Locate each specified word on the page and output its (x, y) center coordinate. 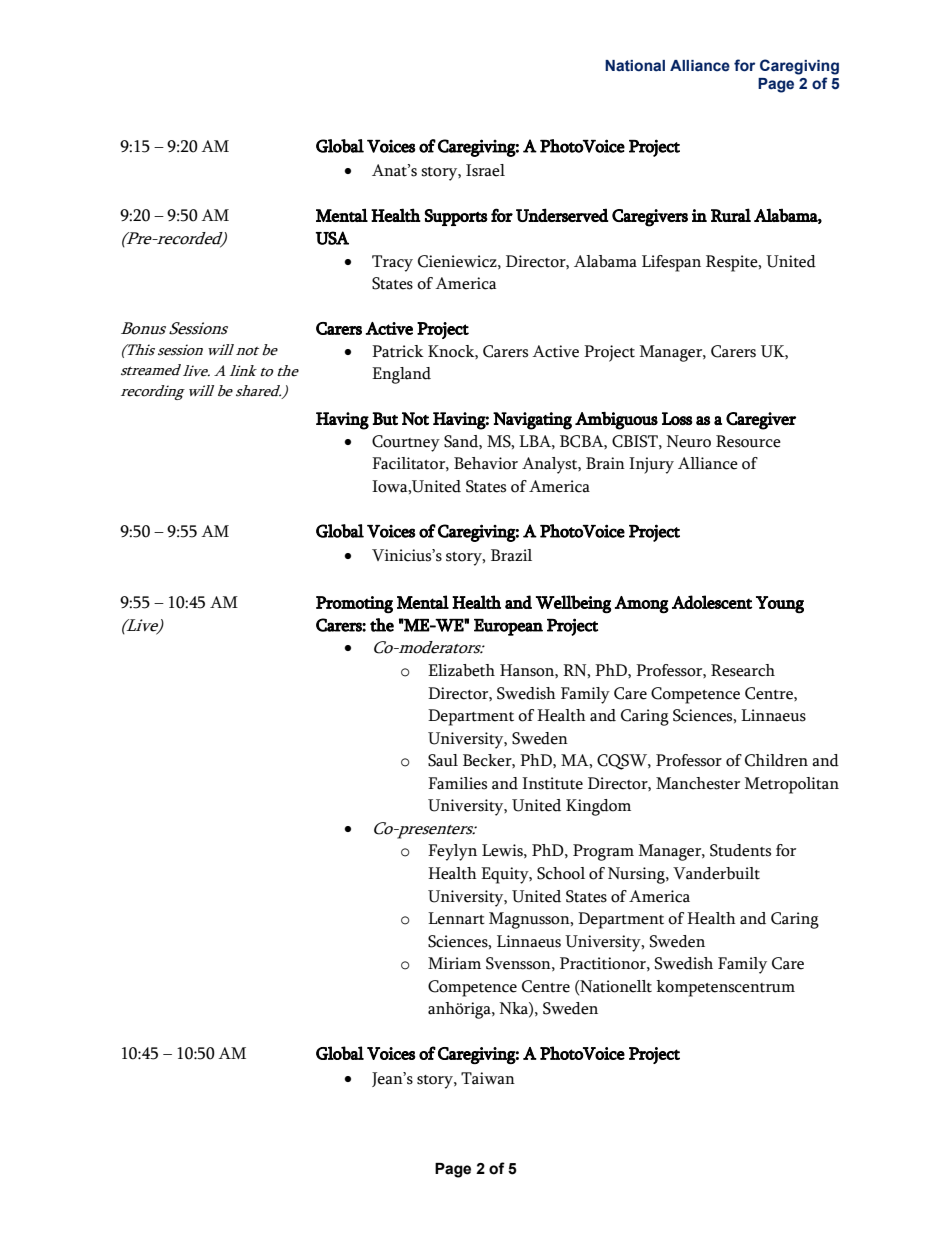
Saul (443, 760)
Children (776, 760)
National (635, 66)
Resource (748, 441)
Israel (485, 170)
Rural (731, 215)
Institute (552, 783)
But (385, 418)
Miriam (454, 963)
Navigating (532, 421)
